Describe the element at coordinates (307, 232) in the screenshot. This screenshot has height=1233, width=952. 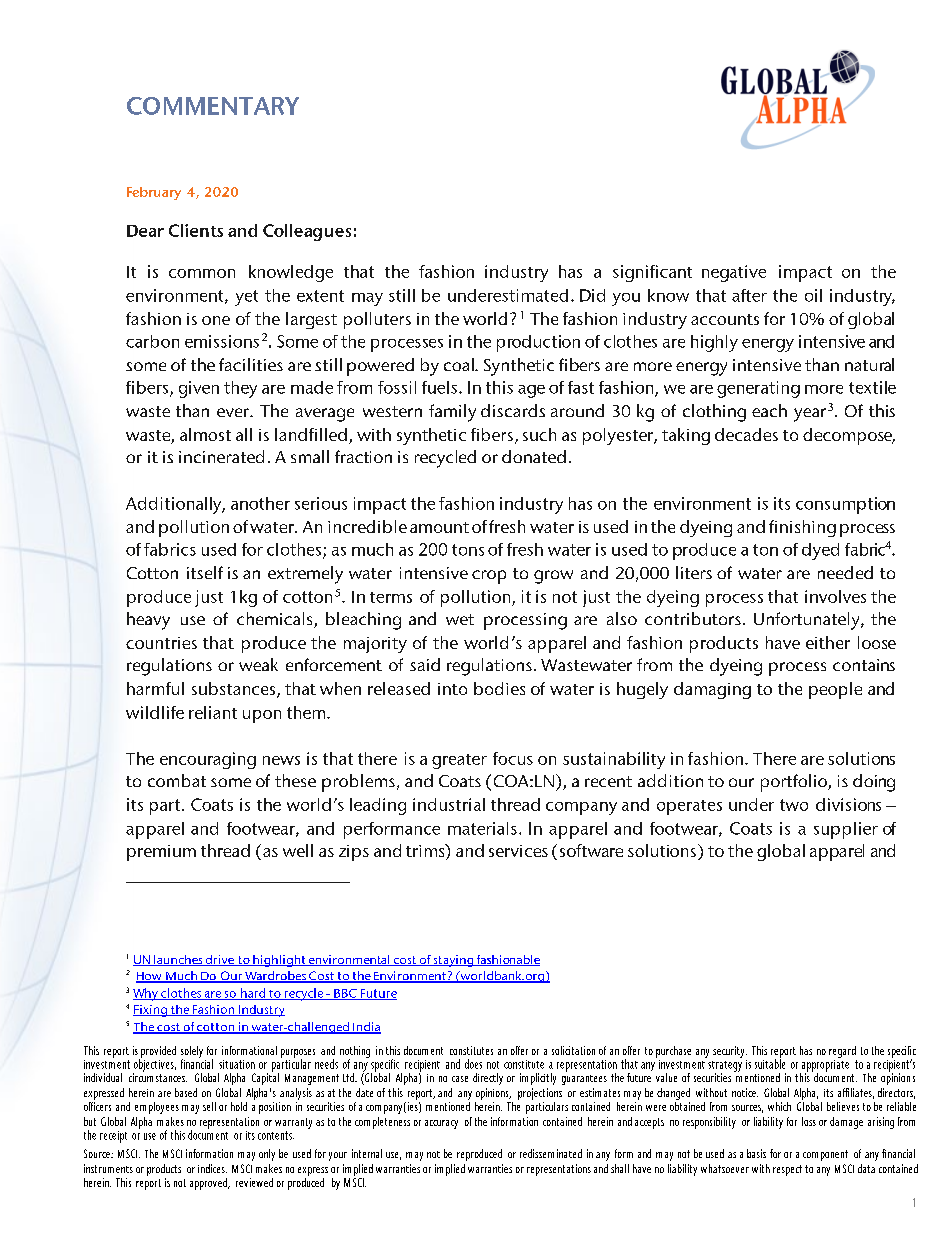
I see `Colleagues` at that location.
